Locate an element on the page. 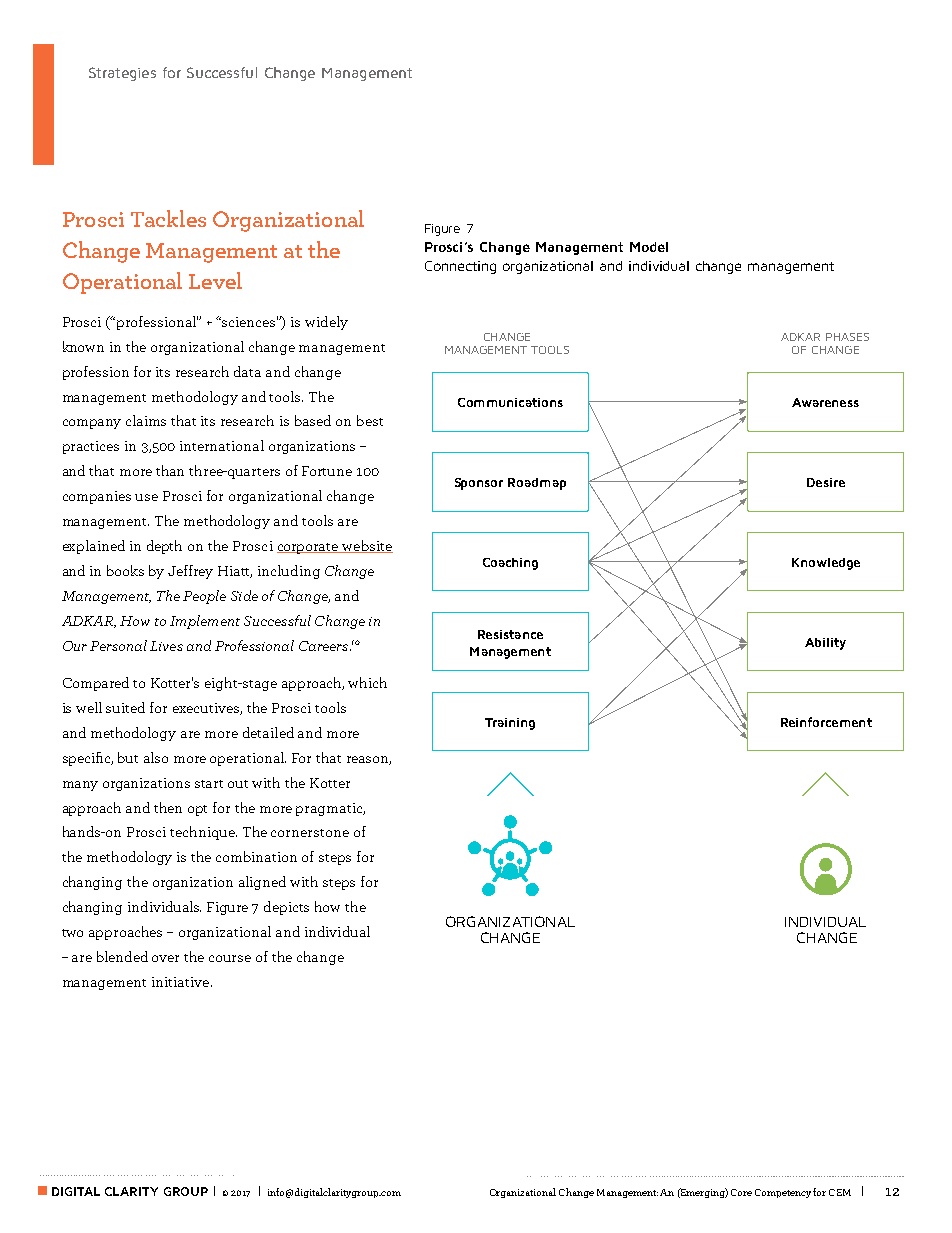 This document has width=952, height=1233. Strategies is located at coordinates (122, 74).
